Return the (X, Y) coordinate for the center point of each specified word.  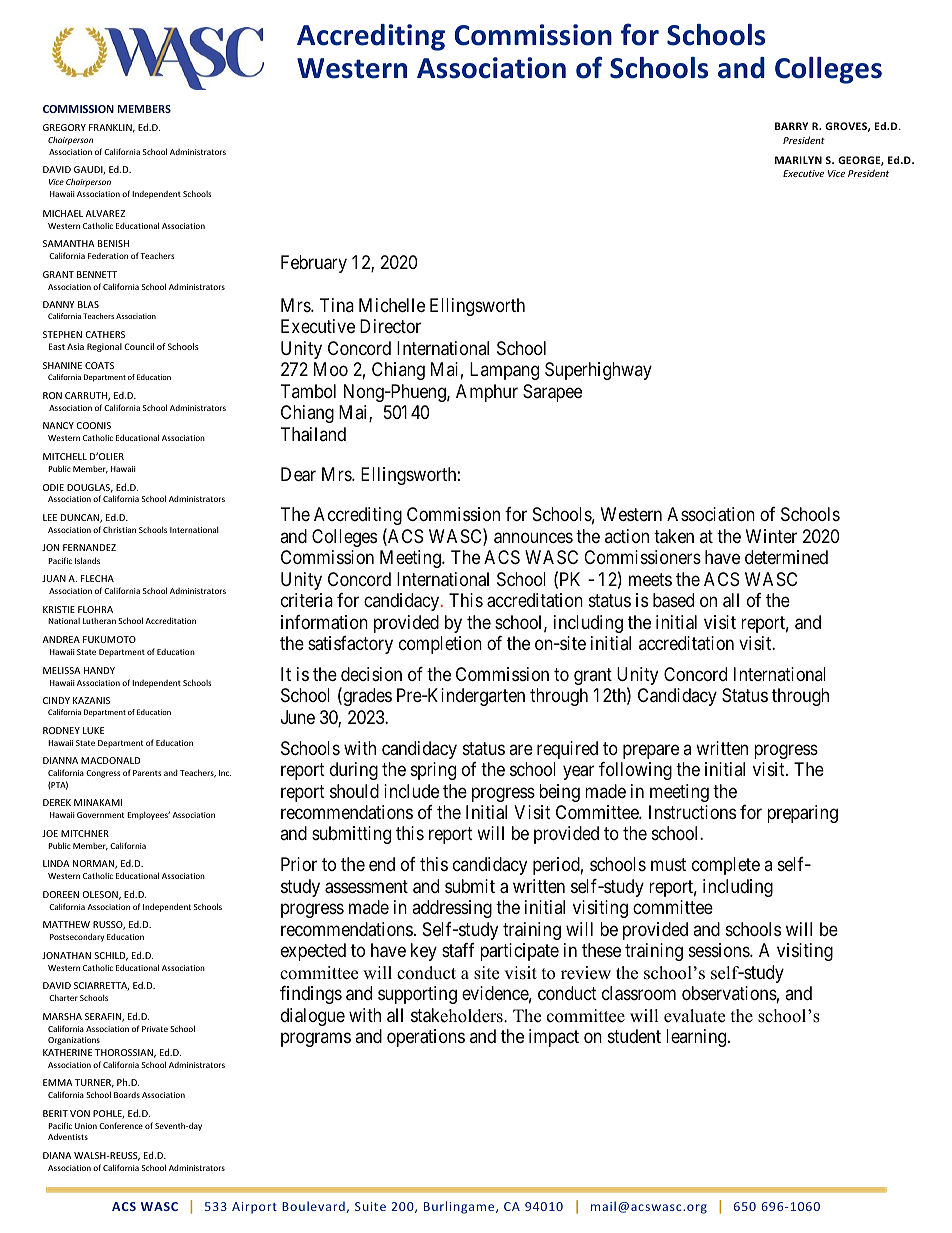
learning (697, 1038)
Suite (370, 1206)
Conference (121, 1125)
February (314, 264)
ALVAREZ (105, 213)
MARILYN (798, 160)
